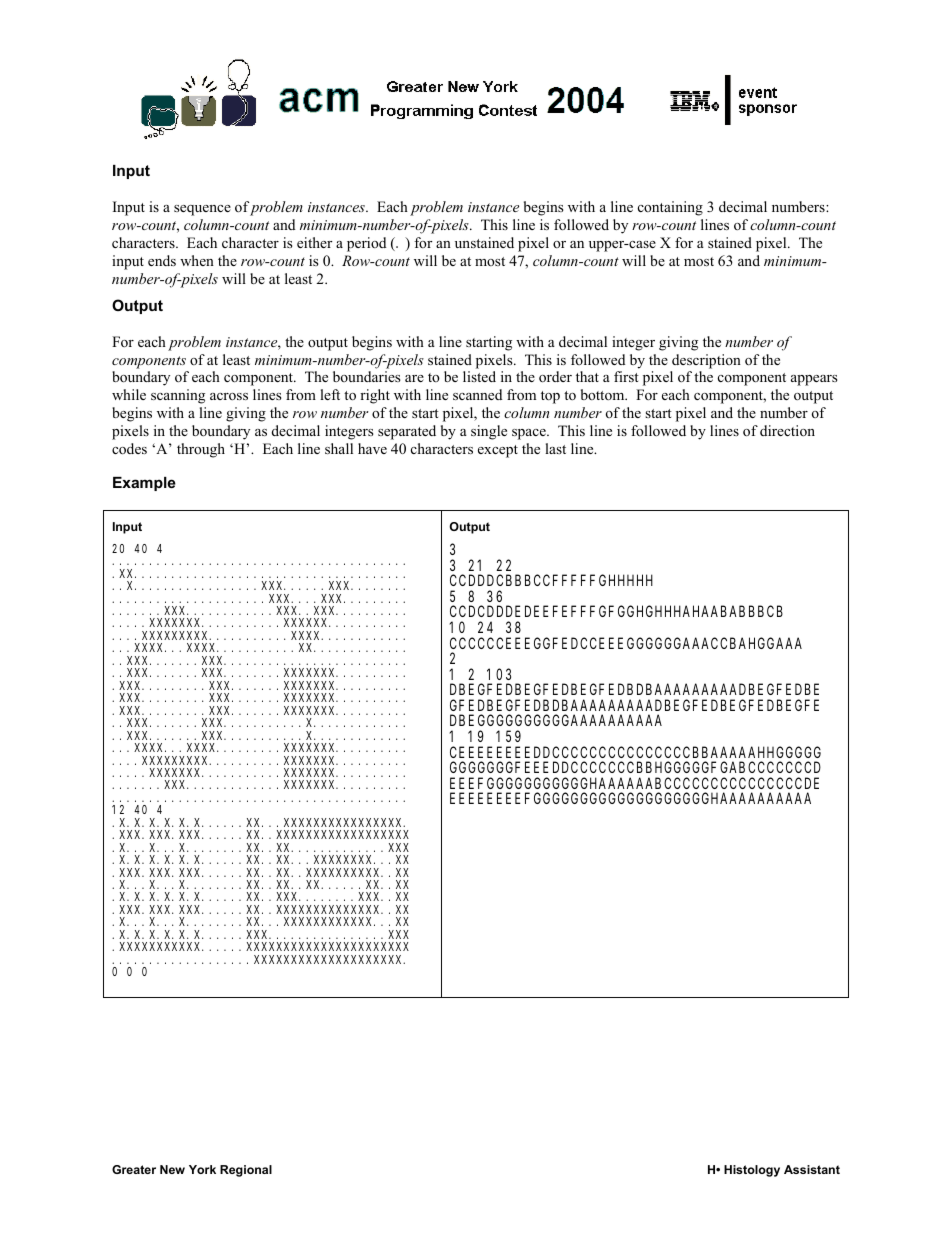 This screenshot has width=952, height=1233. I want to click on York, so click(202, 1169).
